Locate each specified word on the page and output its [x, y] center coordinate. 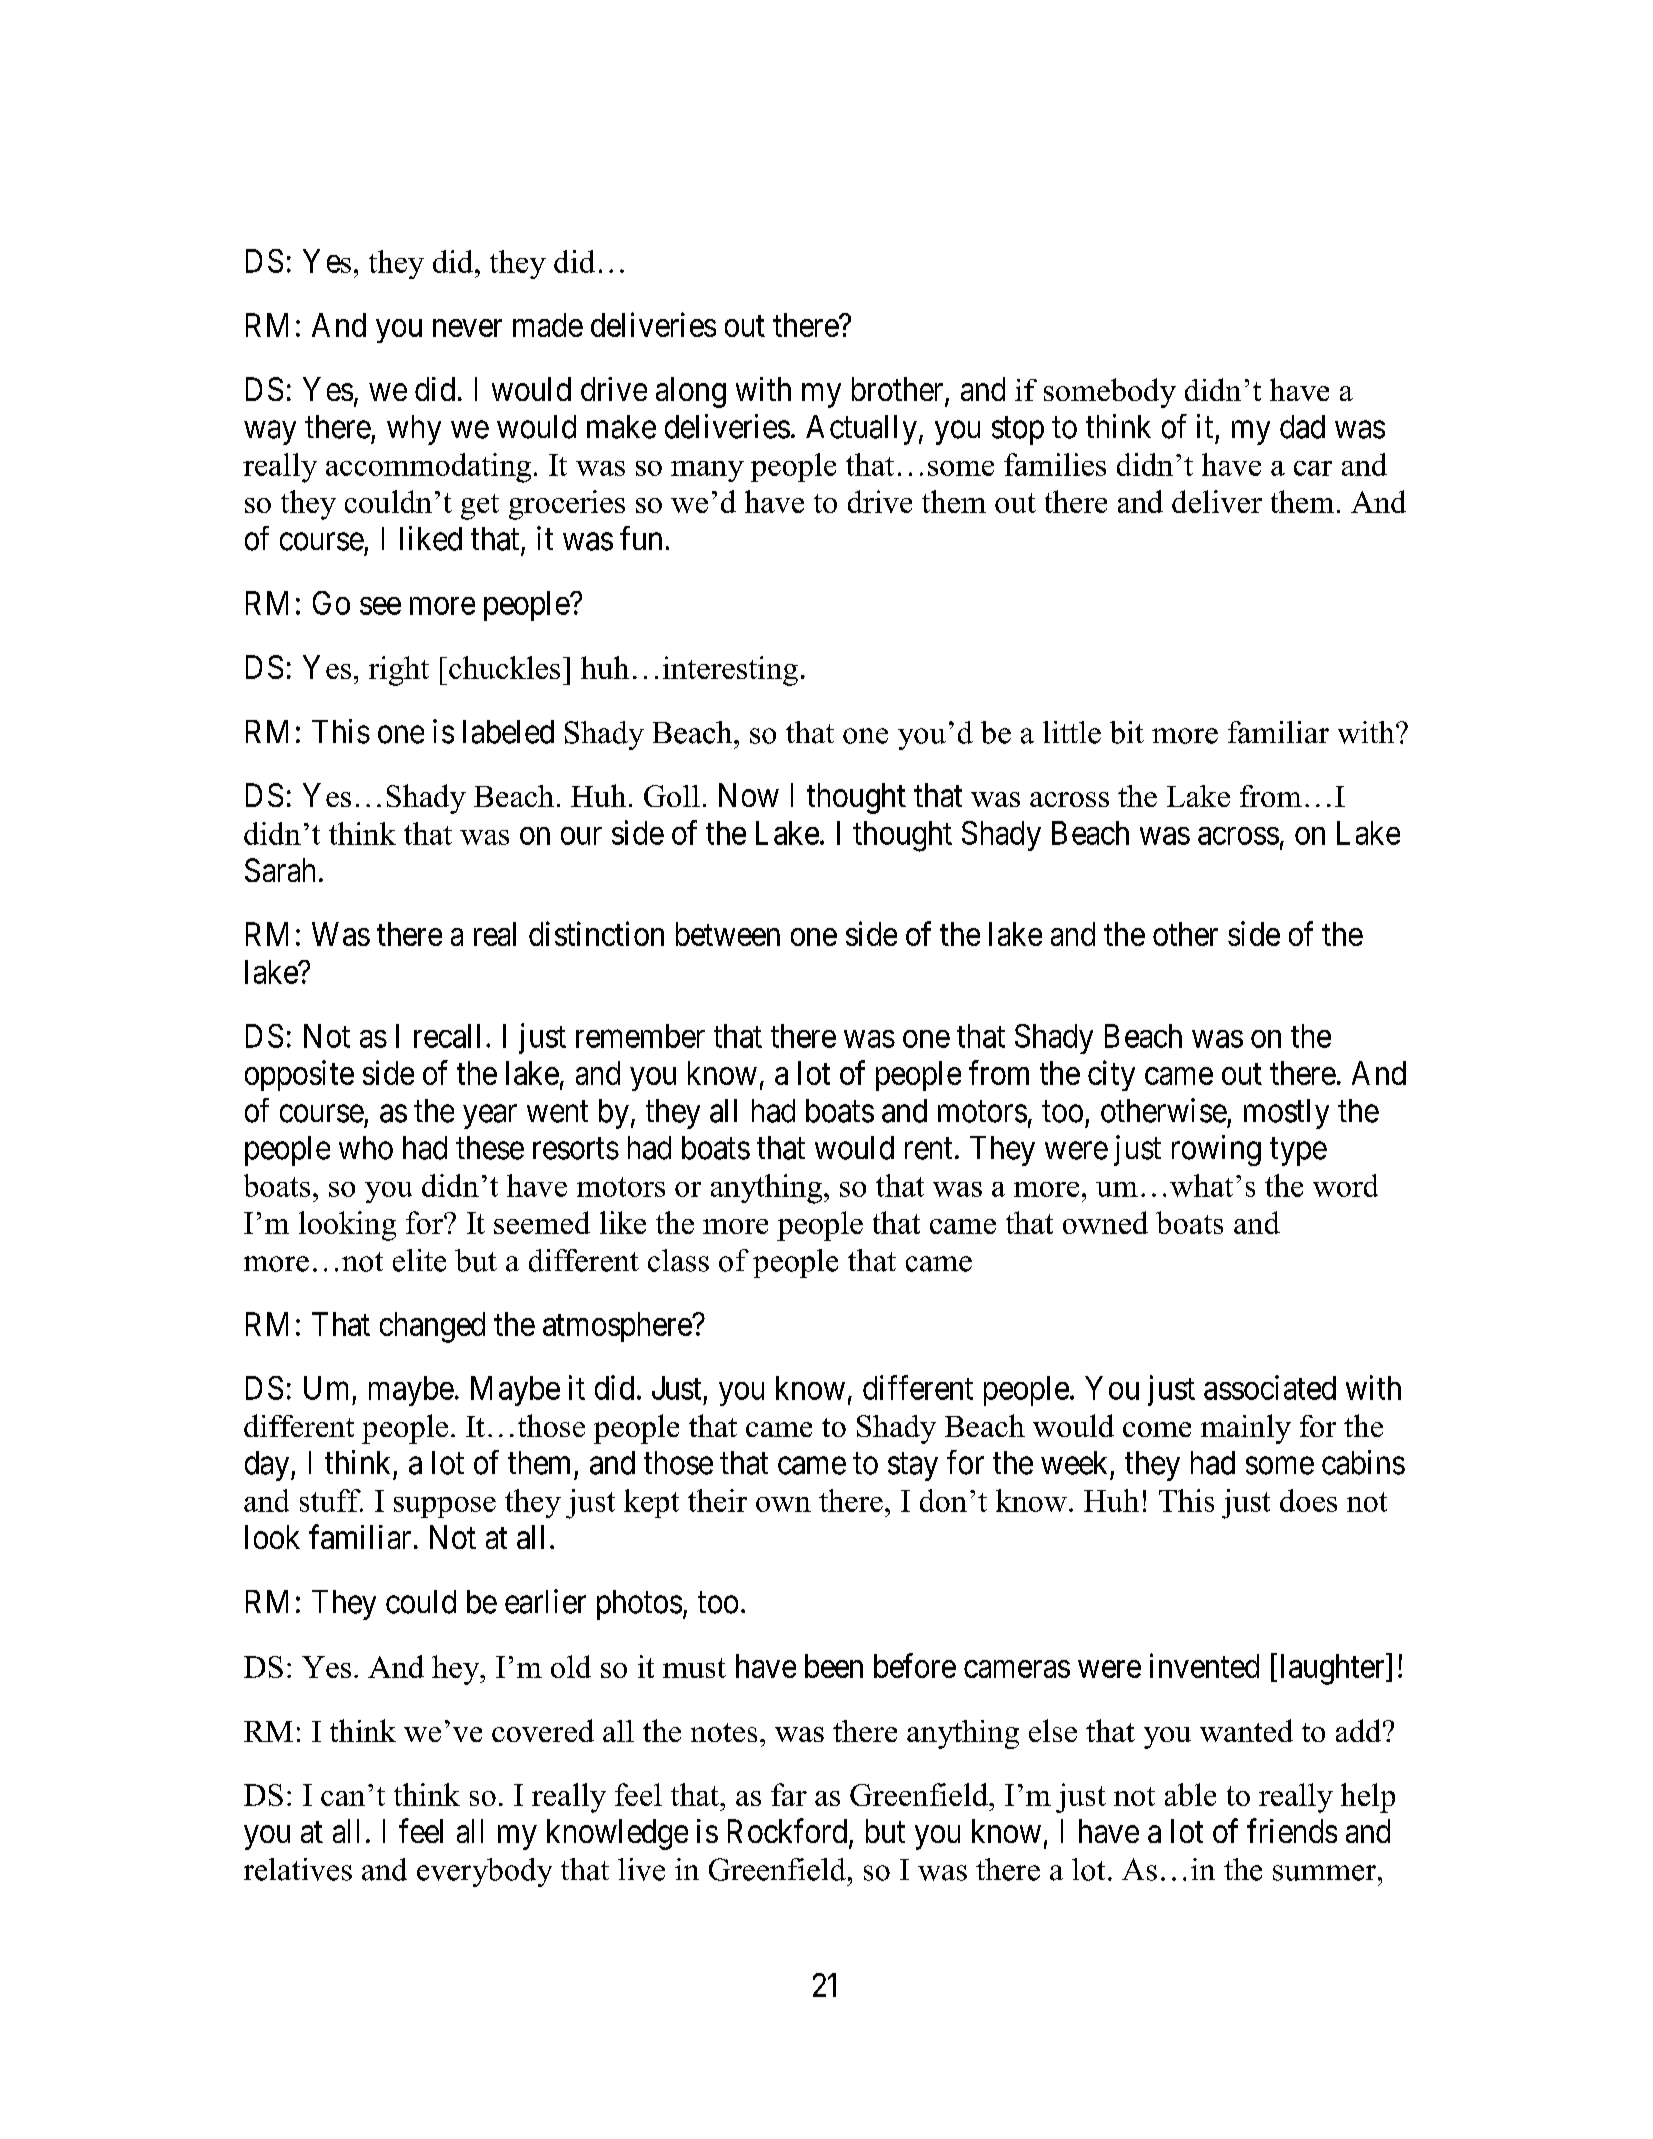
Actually [861, 430]
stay [913, 1467]
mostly [1286, 1114]
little [1072, 732]
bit [1127, 732]
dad [1302, 427]
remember [640, 1036]
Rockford [789, 1832]
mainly [1246, 1429]
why [414, 430]
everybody [484, 1872]
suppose [445, 1507]
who [366, 1148]
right [399, 671]
